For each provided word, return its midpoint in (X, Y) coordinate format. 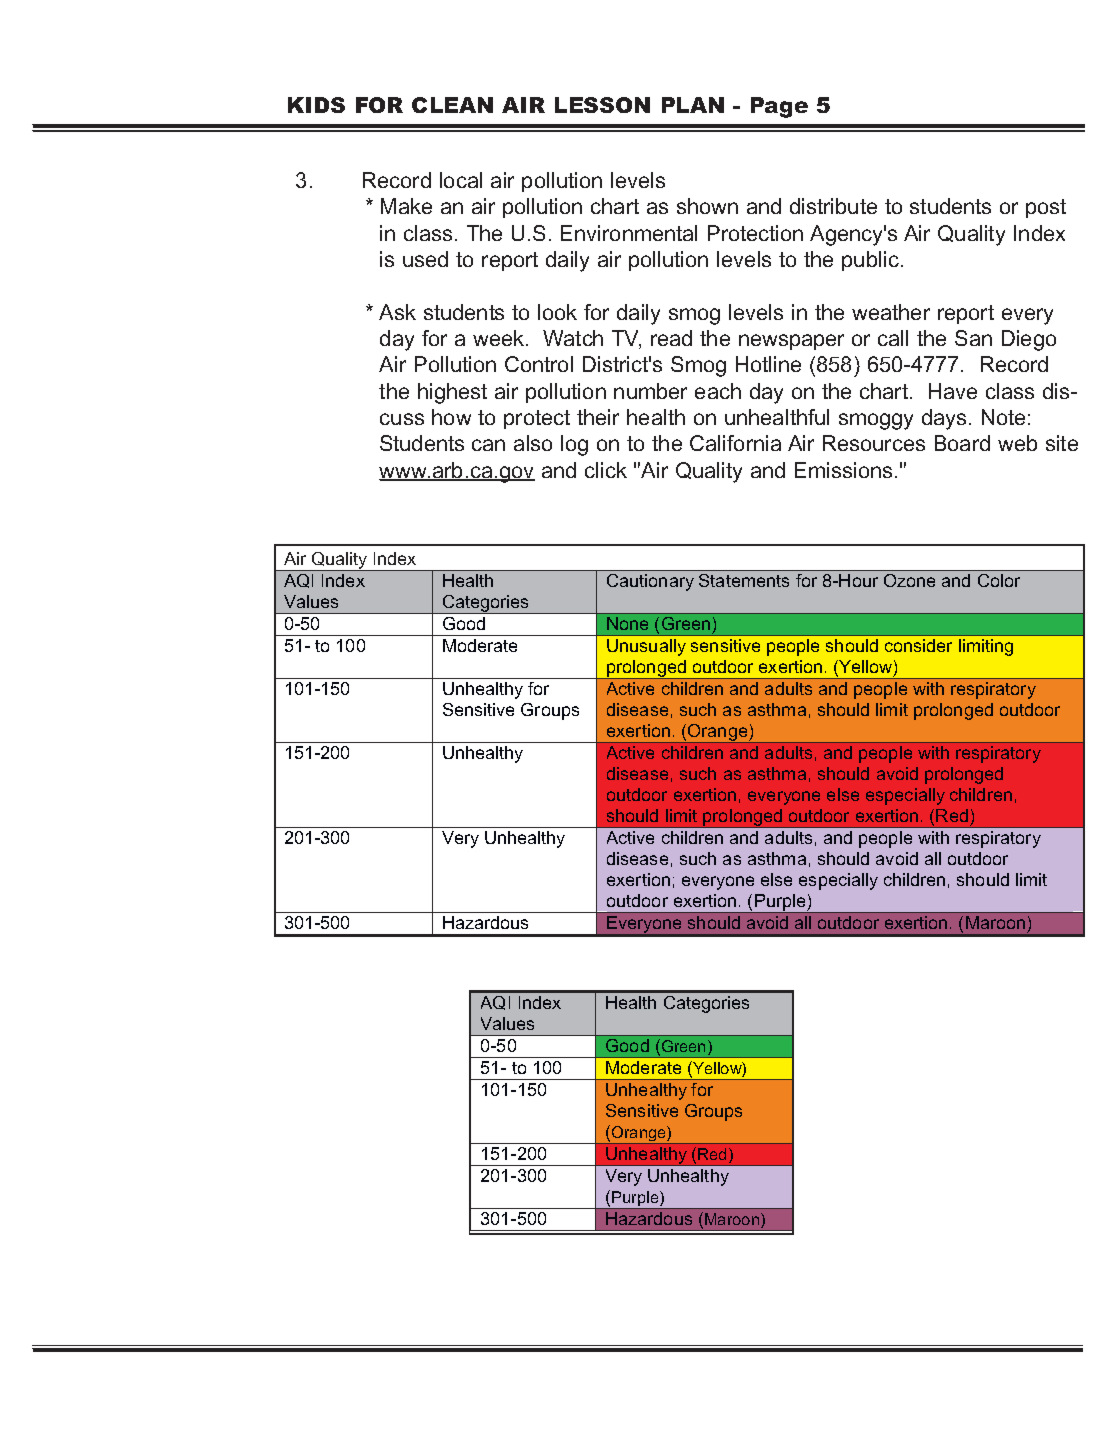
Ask (397, 312)
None (627, 623)
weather (891, 312)
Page (779, 107)
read (671, 338)
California (735, 443)
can (488, 445)
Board (962, 443)
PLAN (693, 105)
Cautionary (650, 582)
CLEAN (452, 105)
